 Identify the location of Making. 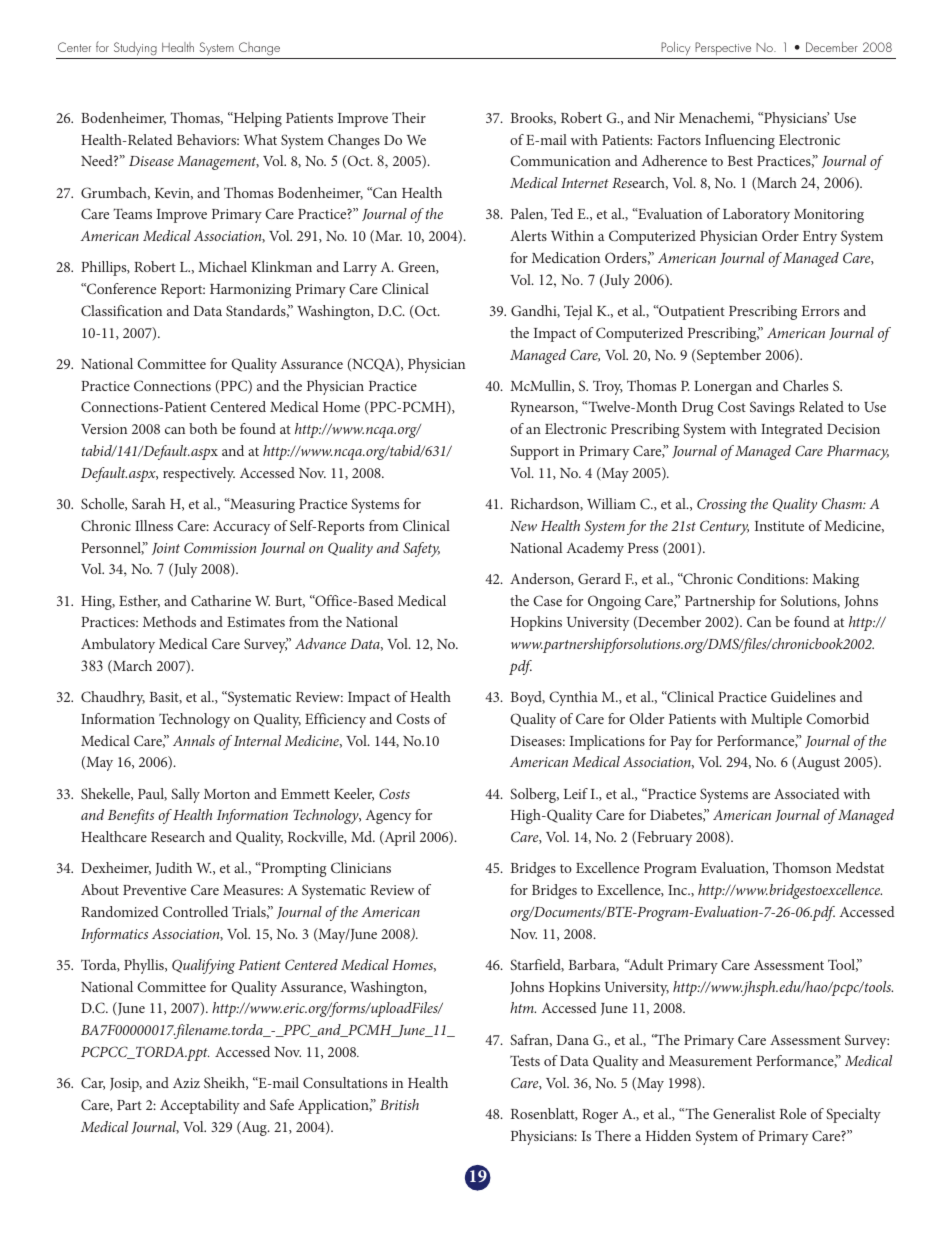
(835, 580).
